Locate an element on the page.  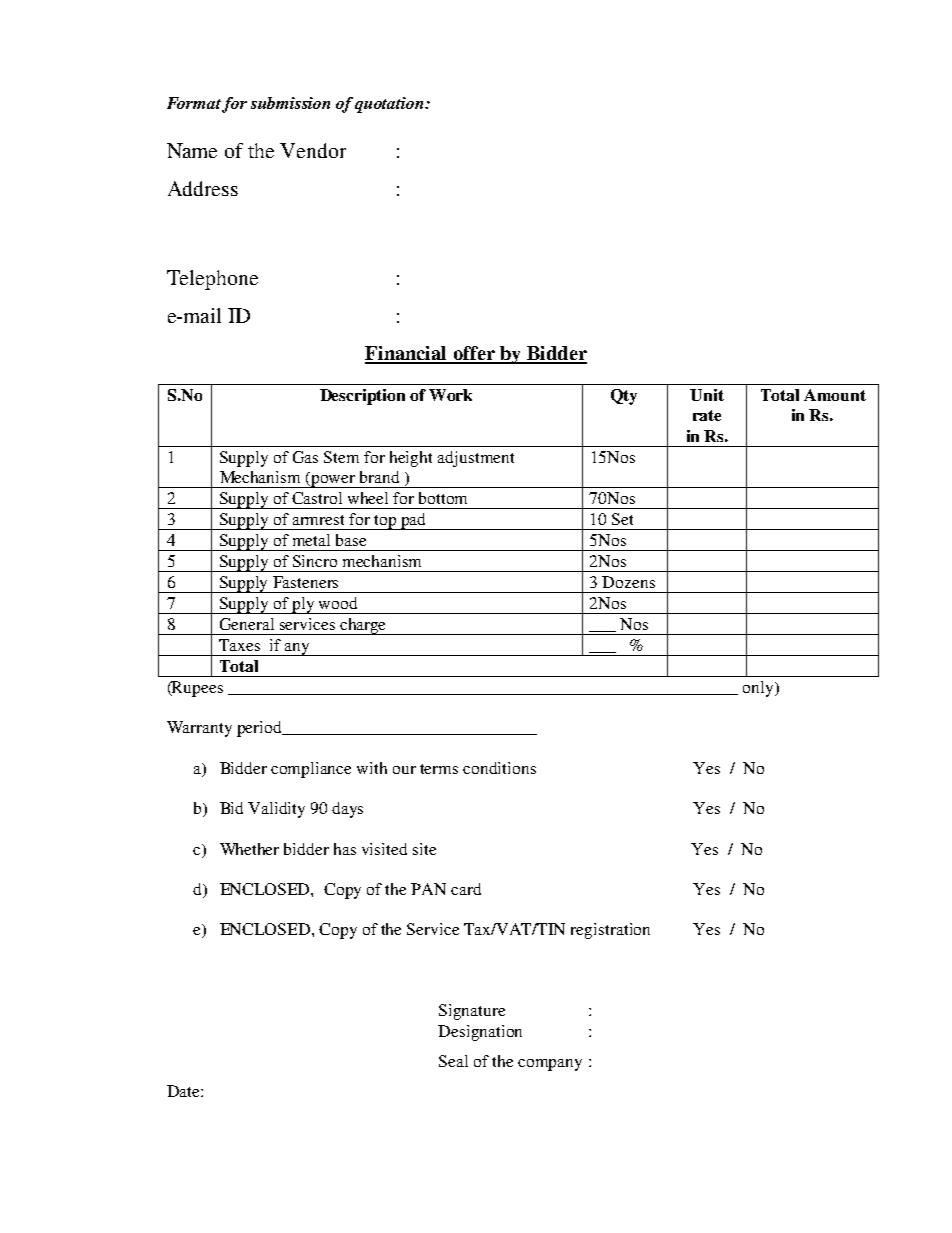
submission is located at coordinates (290, 103).
